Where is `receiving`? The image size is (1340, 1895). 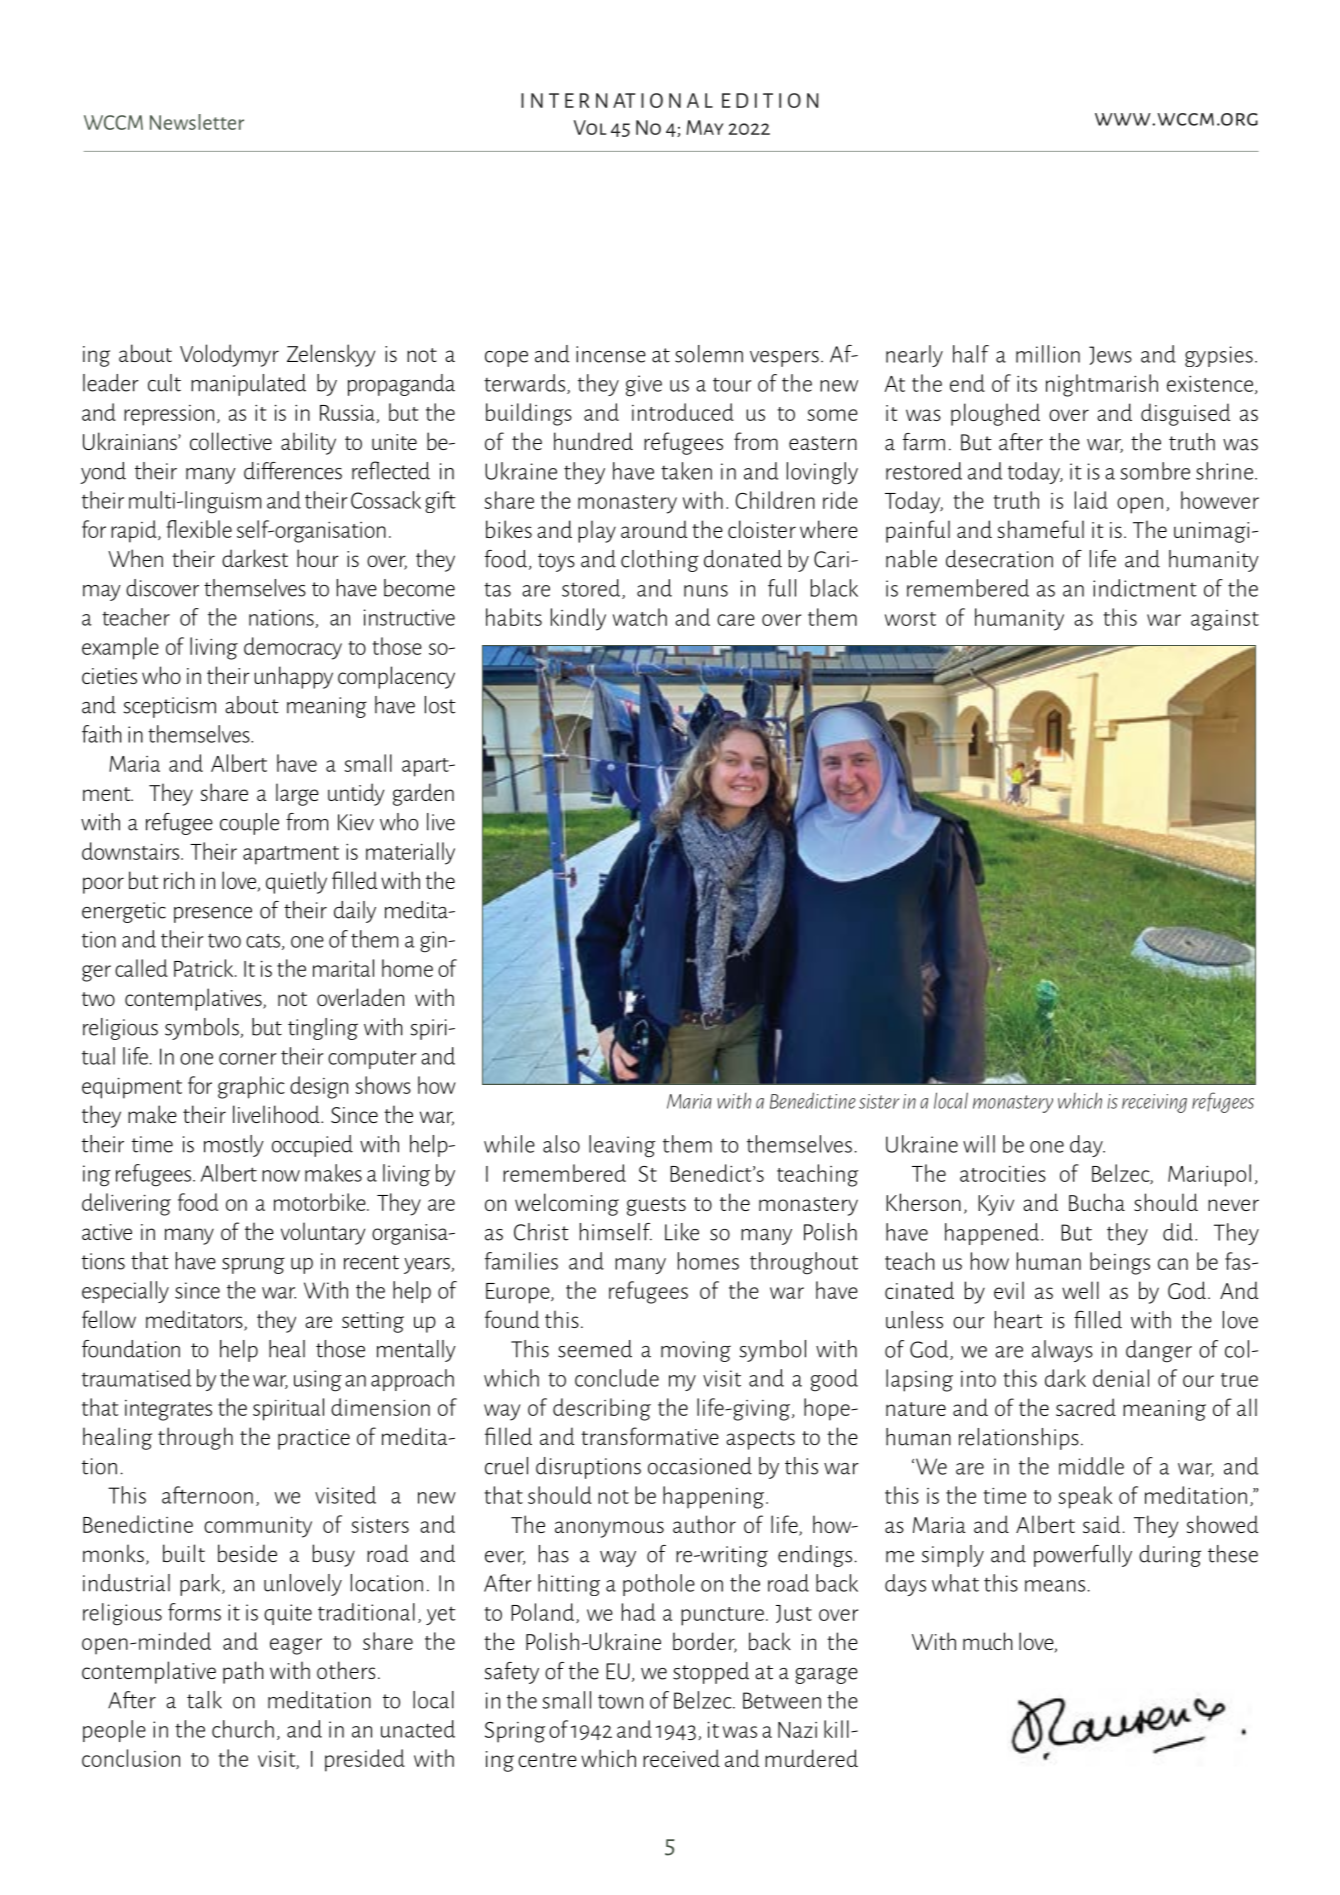 receiving is located at coordinates (1154, 1103).
